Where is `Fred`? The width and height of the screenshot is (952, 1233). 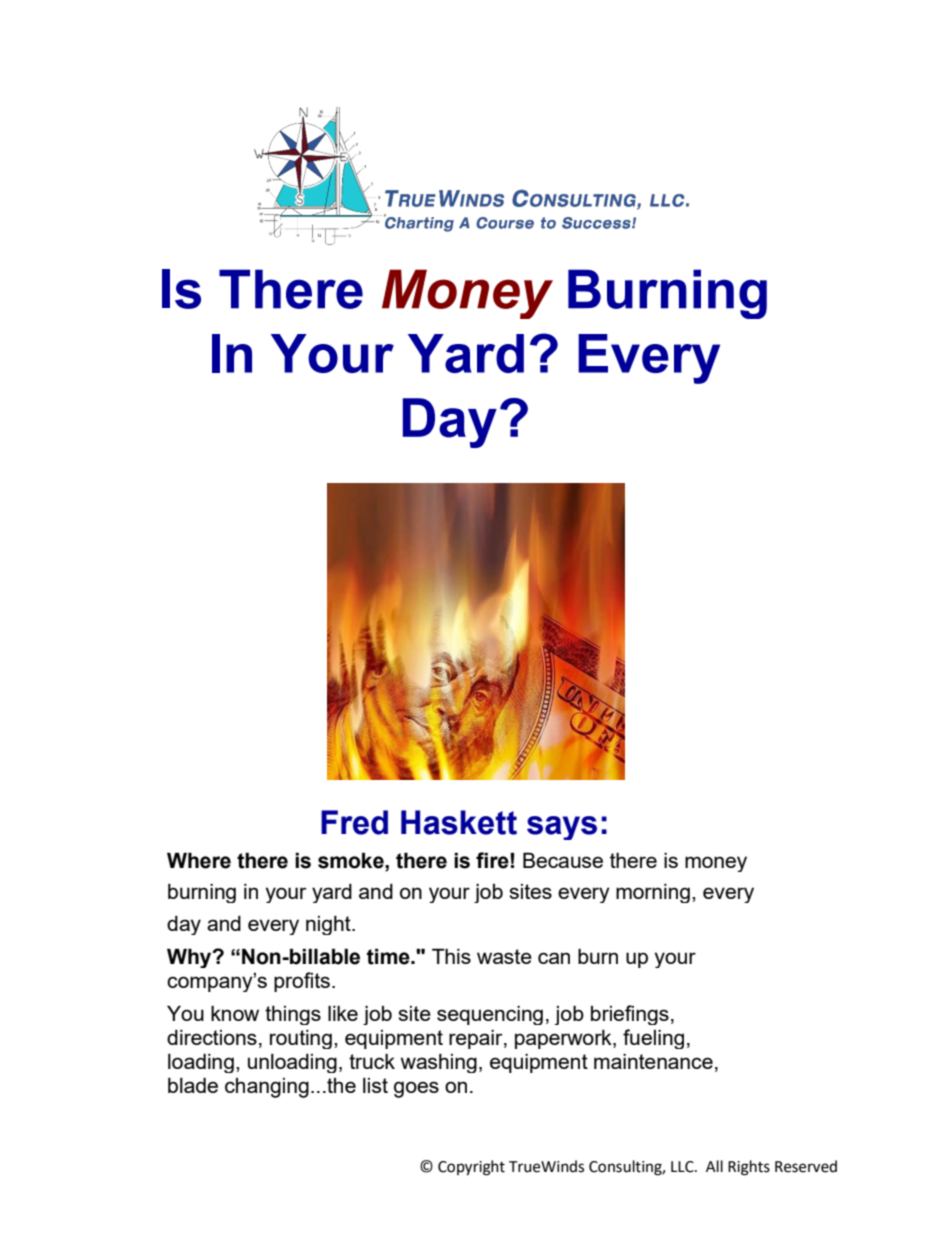 Fred is located at coordinates (354, 822).
